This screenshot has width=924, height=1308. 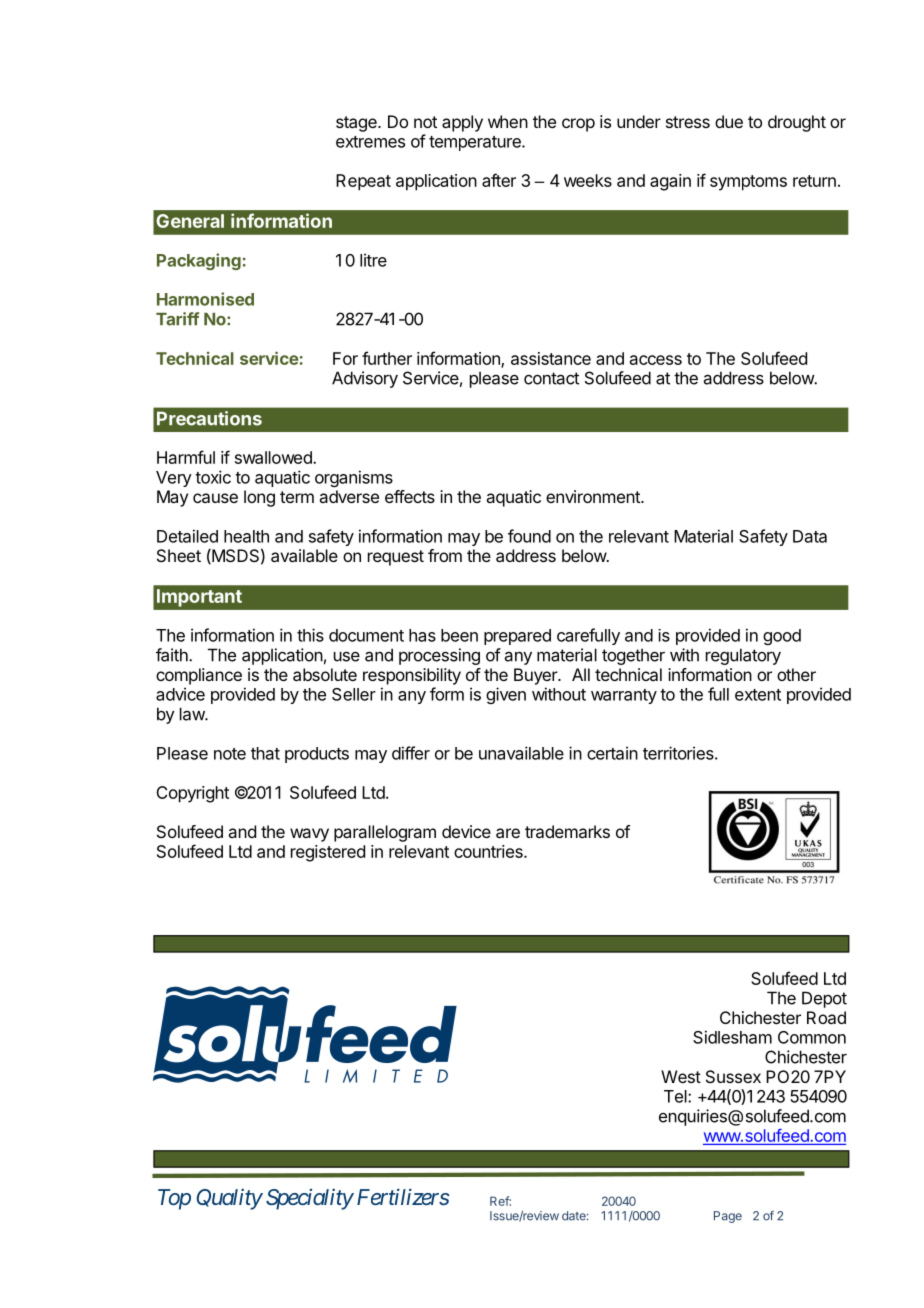 What do you see at coordinates (489, 851) in the screenshot?
I see `countries` at bounding box center [489, 851].
